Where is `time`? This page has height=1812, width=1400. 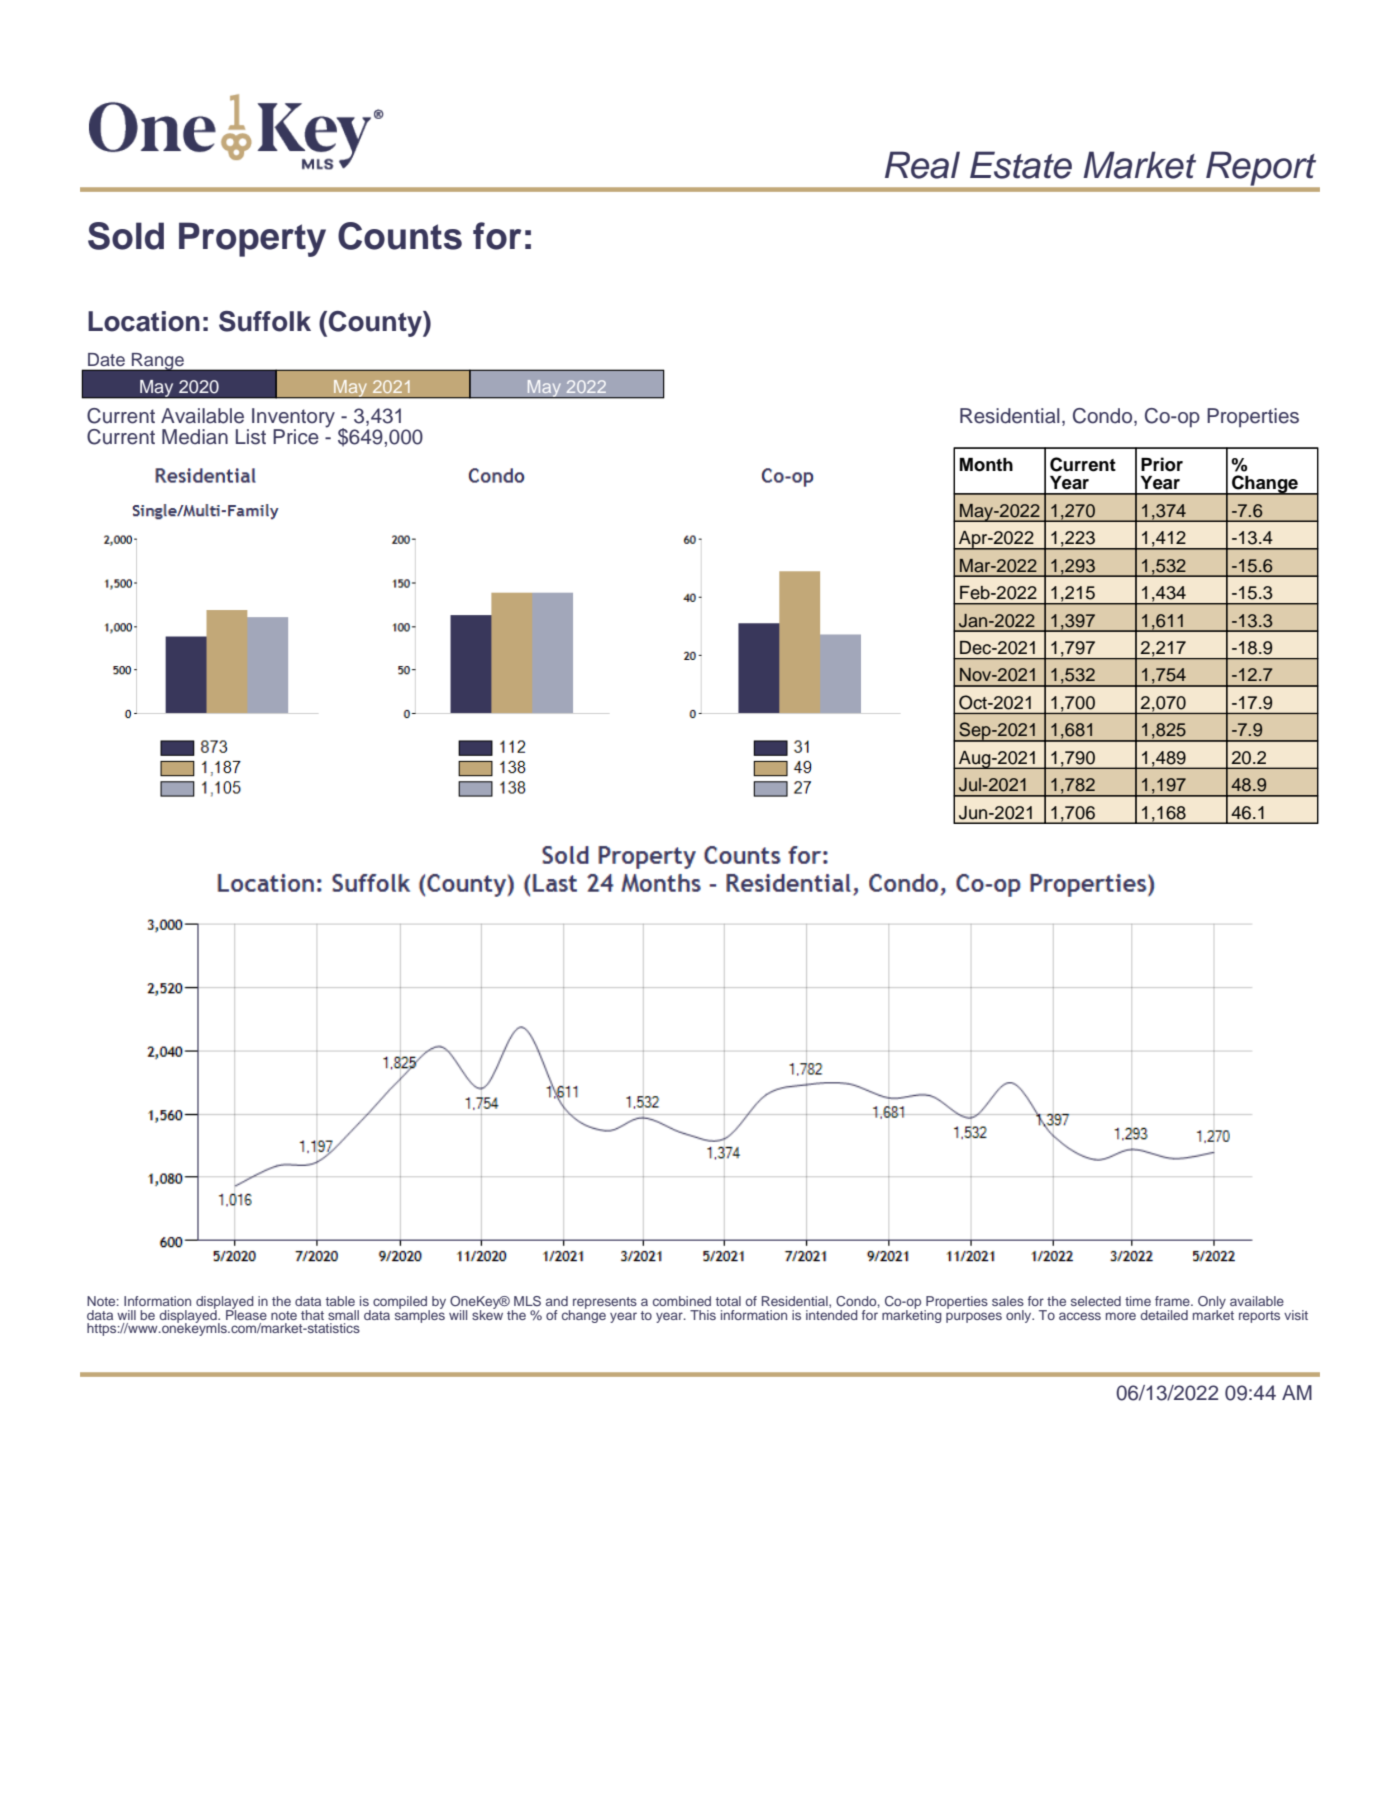
time is located at coordinates (1138, 1301).
